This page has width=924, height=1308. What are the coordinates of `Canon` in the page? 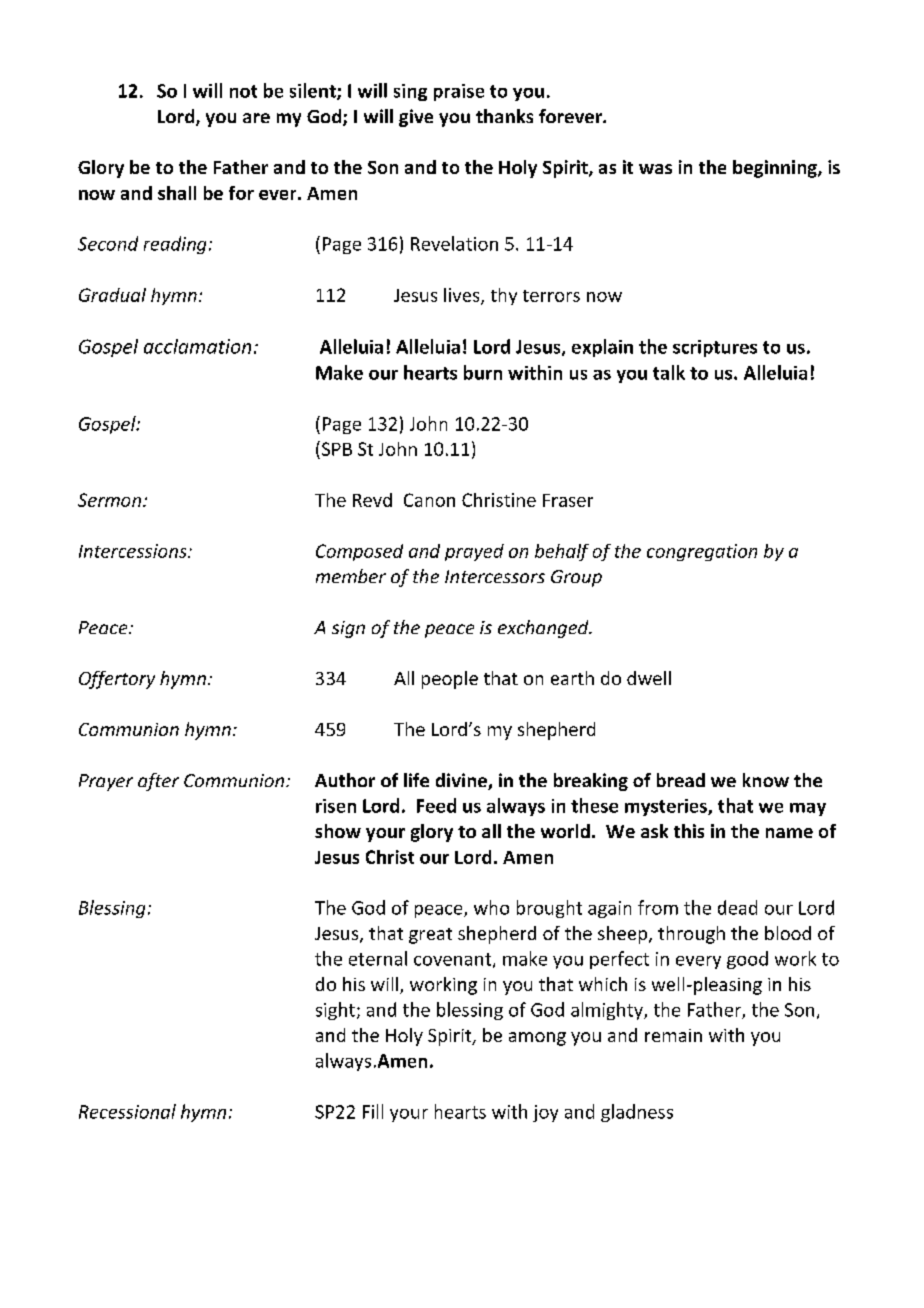 It's located at (429, 500).
